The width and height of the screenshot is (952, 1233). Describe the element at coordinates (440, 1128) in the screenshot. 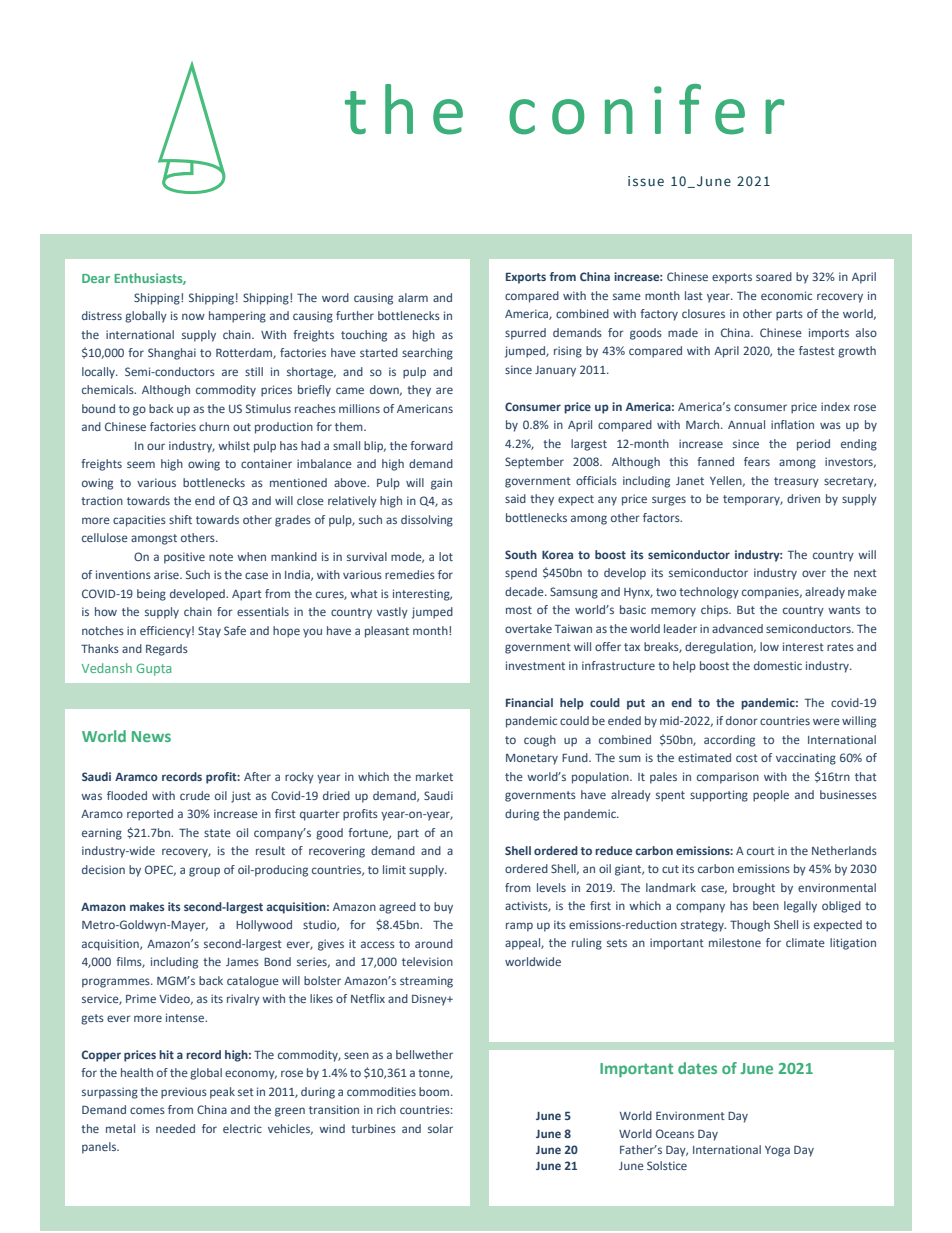

I see `solar` at that location.
